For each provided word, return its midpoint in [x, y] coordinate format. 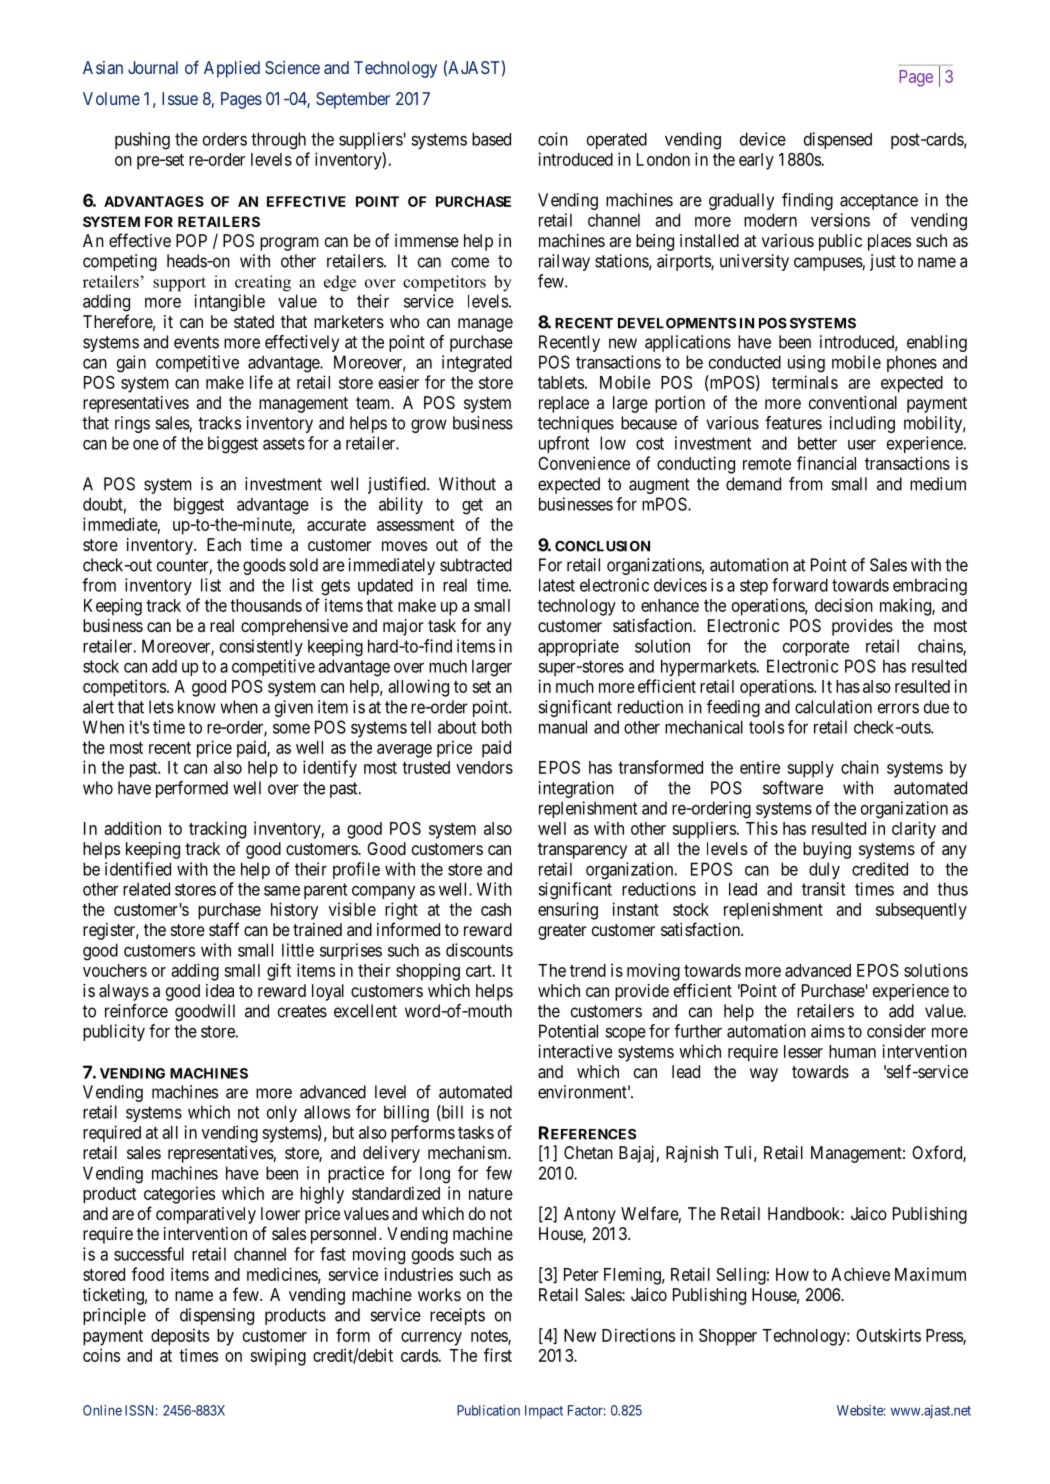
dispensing [217, 1316]
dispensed [838, 140]
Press [945, 1336]
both [497, 727]
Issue [180, 98]
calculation [833, 707]
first [498, 1355]
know [197, 707]
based [491, 139]
